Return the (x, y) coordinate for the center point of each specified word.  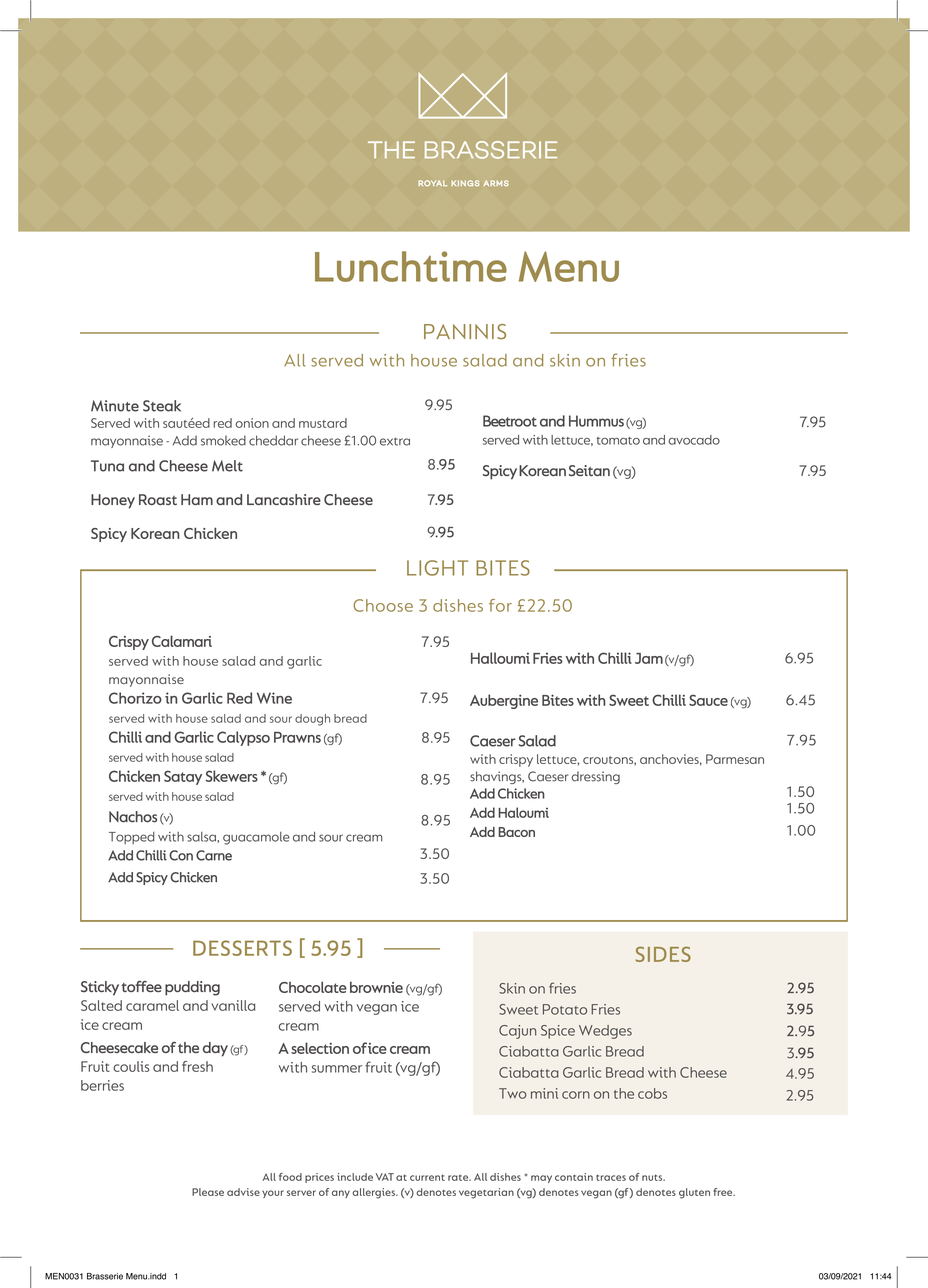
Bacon (516, 832)
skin (565, 360)
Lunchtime (411, 266)
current (427, 1177)
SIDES (663, 954)
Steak (162, 406)
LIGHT (437, 568)
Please (208, 1192)
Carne (214, 855)
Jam (649, 658)
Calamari (182, 641)
